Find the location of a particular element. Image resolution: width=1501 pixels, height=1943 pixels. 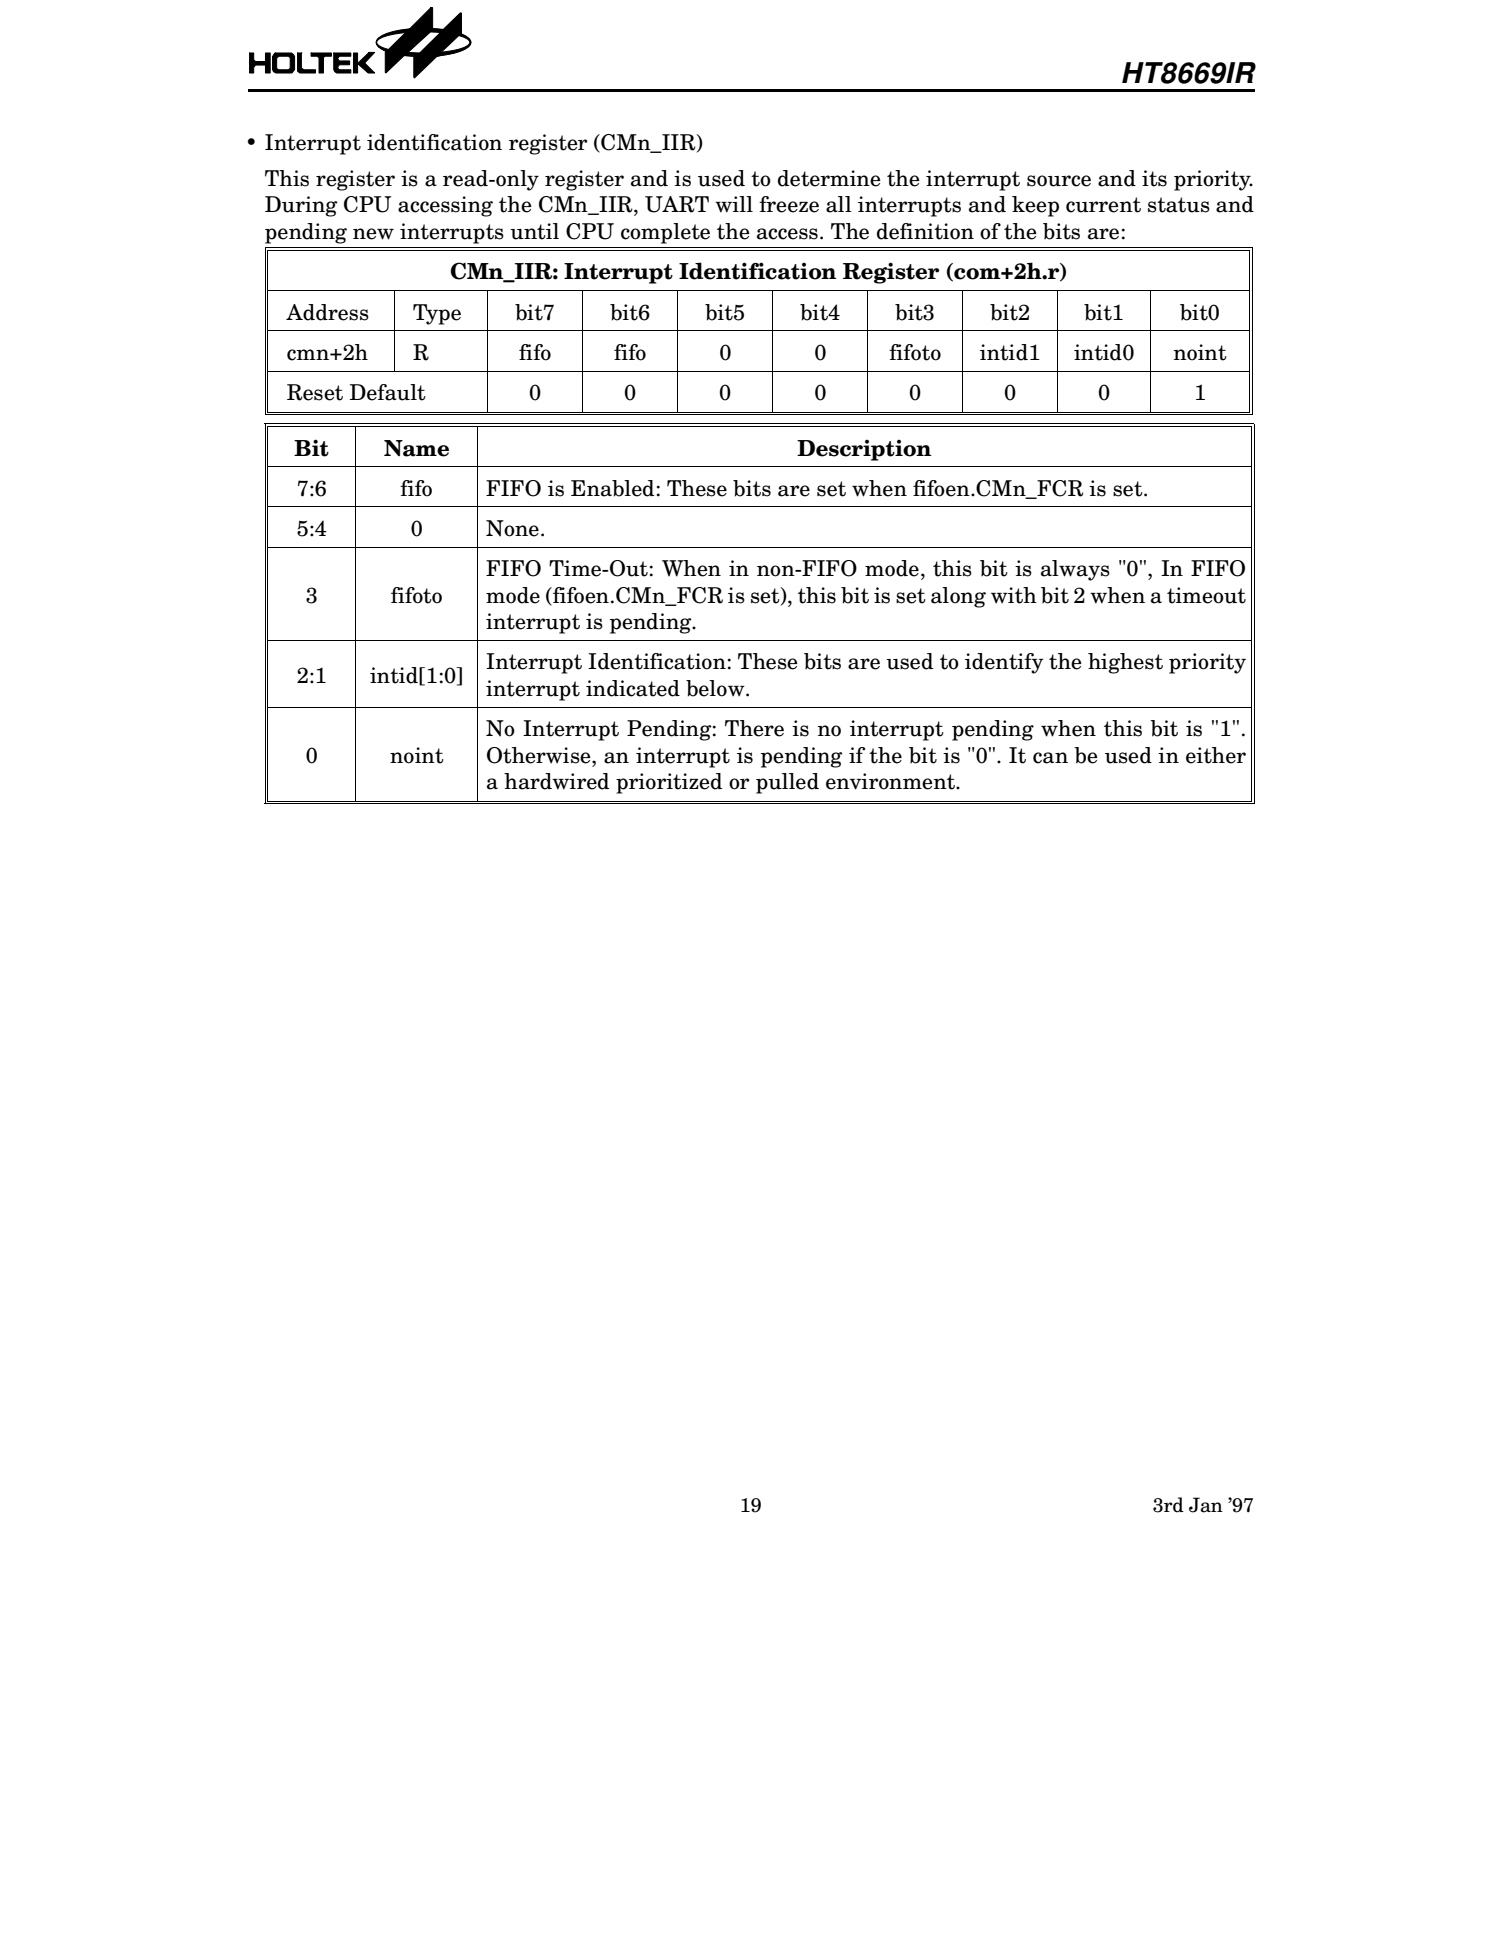

current is located at coordinates (1103, 205).
